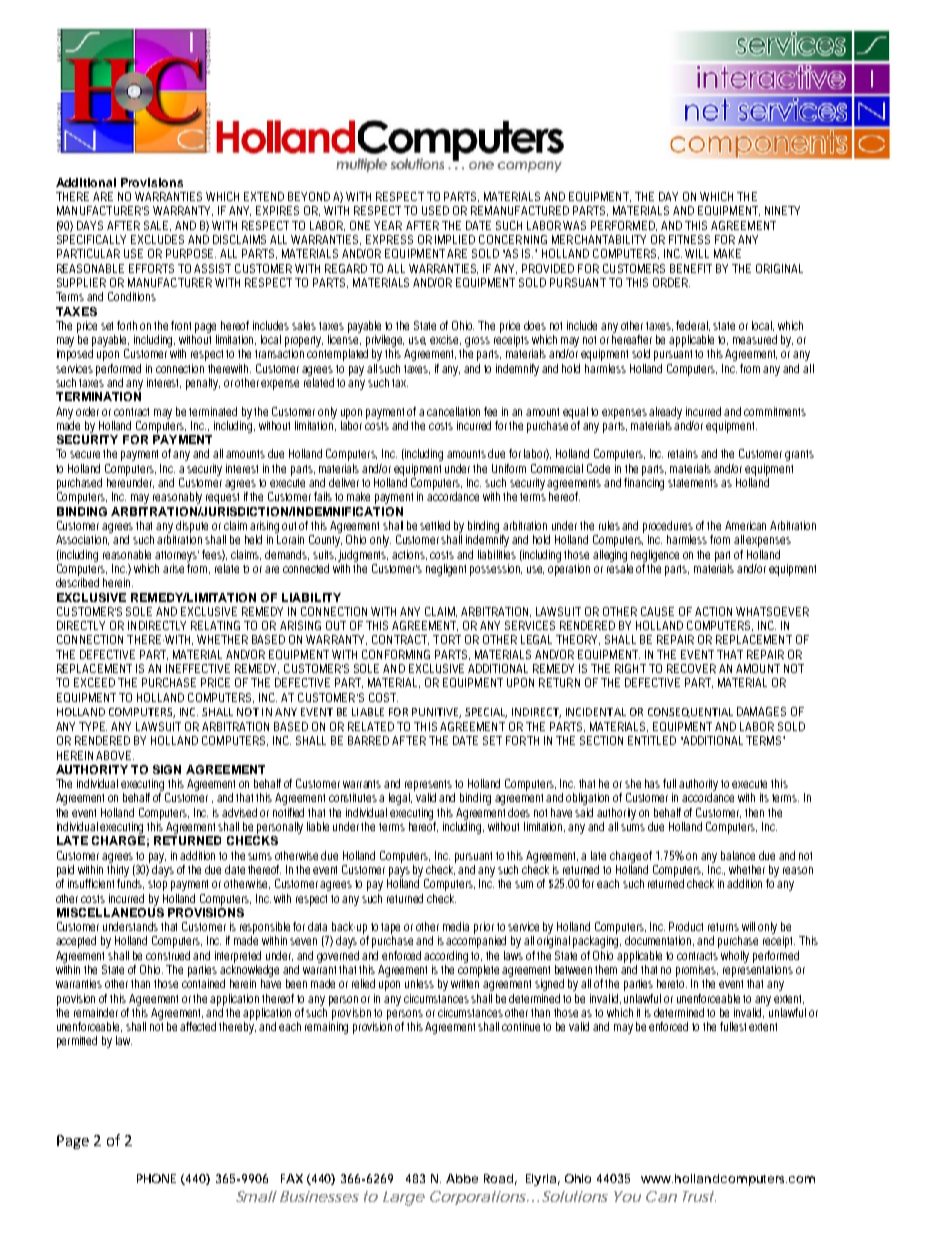 The image size is (952, 1233). What do you see at coordinates (462, 1178) in the screenshot?
I see `Abbe` at bounding box center [462, 1178].
